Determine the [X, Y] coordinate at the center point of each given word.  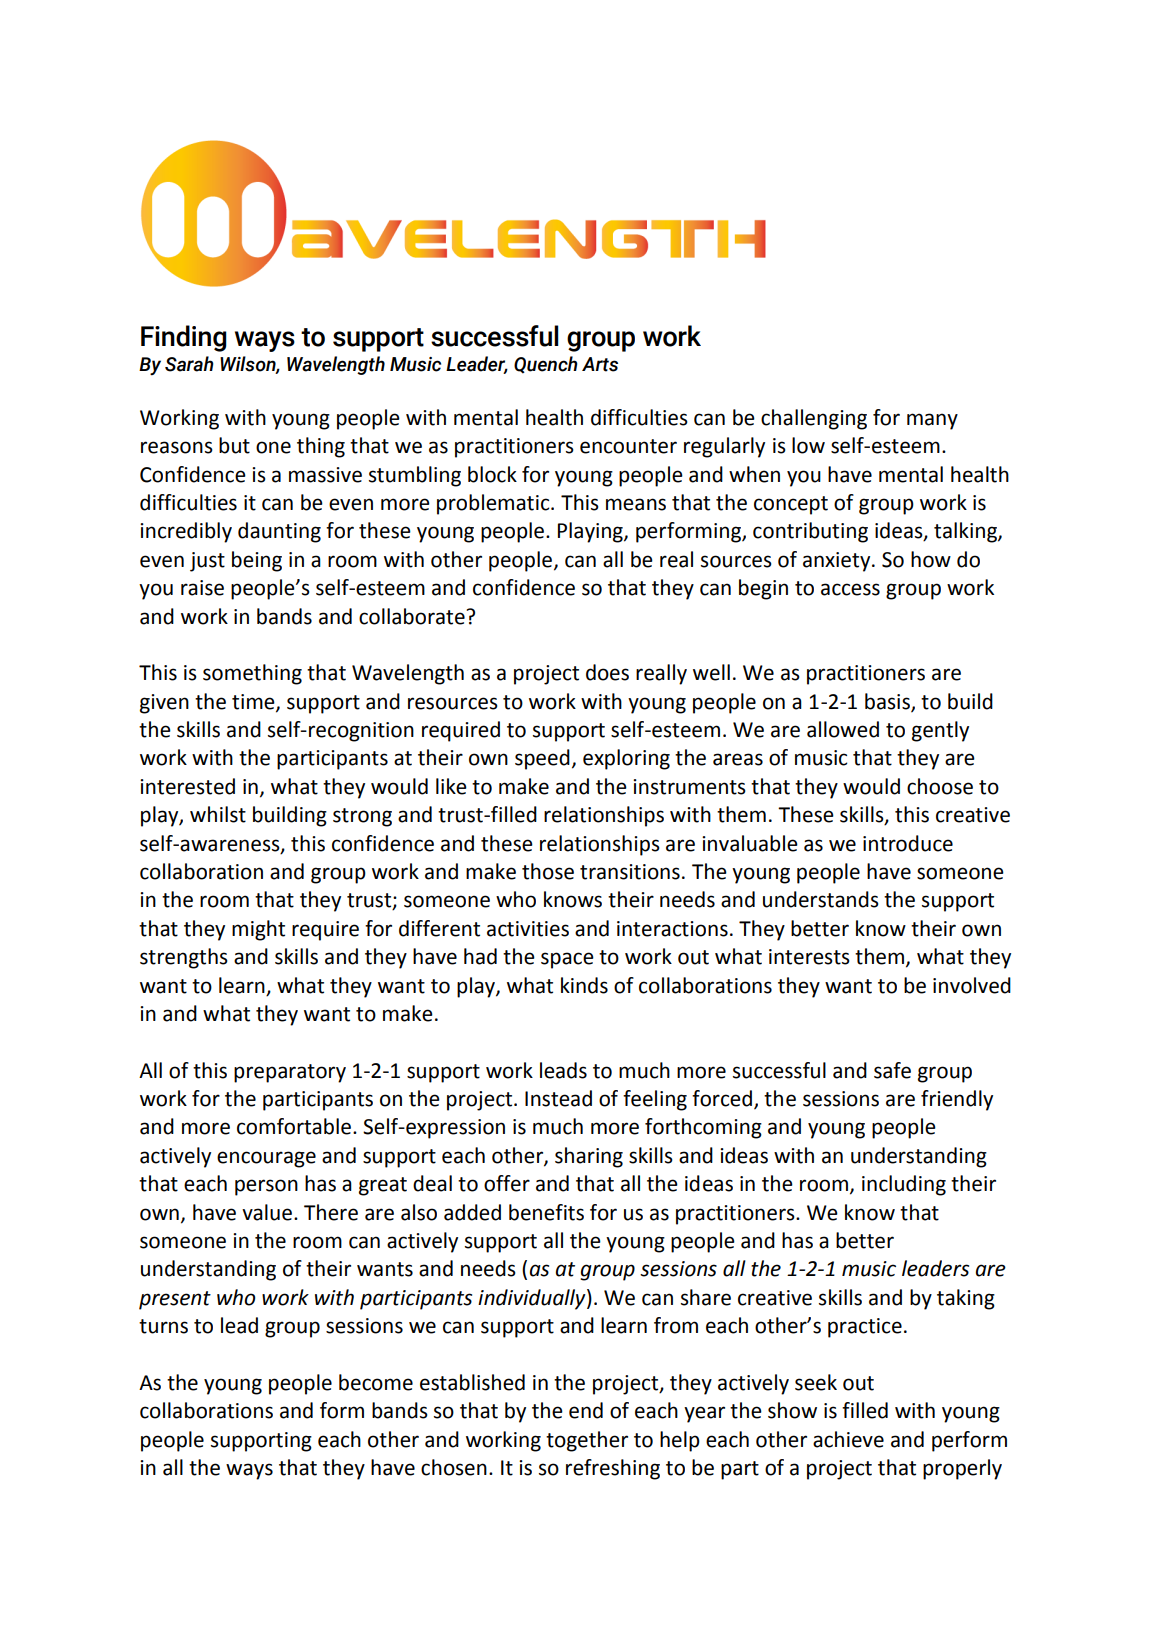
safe [892, 1070]
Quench [546, 365]
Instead [558, 1098]
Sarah [189, 364]
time [254, 702]
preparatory [290, 1073]
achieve [848, 1439]
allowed [843, 729]
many [932, 421]
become [376, 1382]
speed [542, 759]
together [587, 1441]
